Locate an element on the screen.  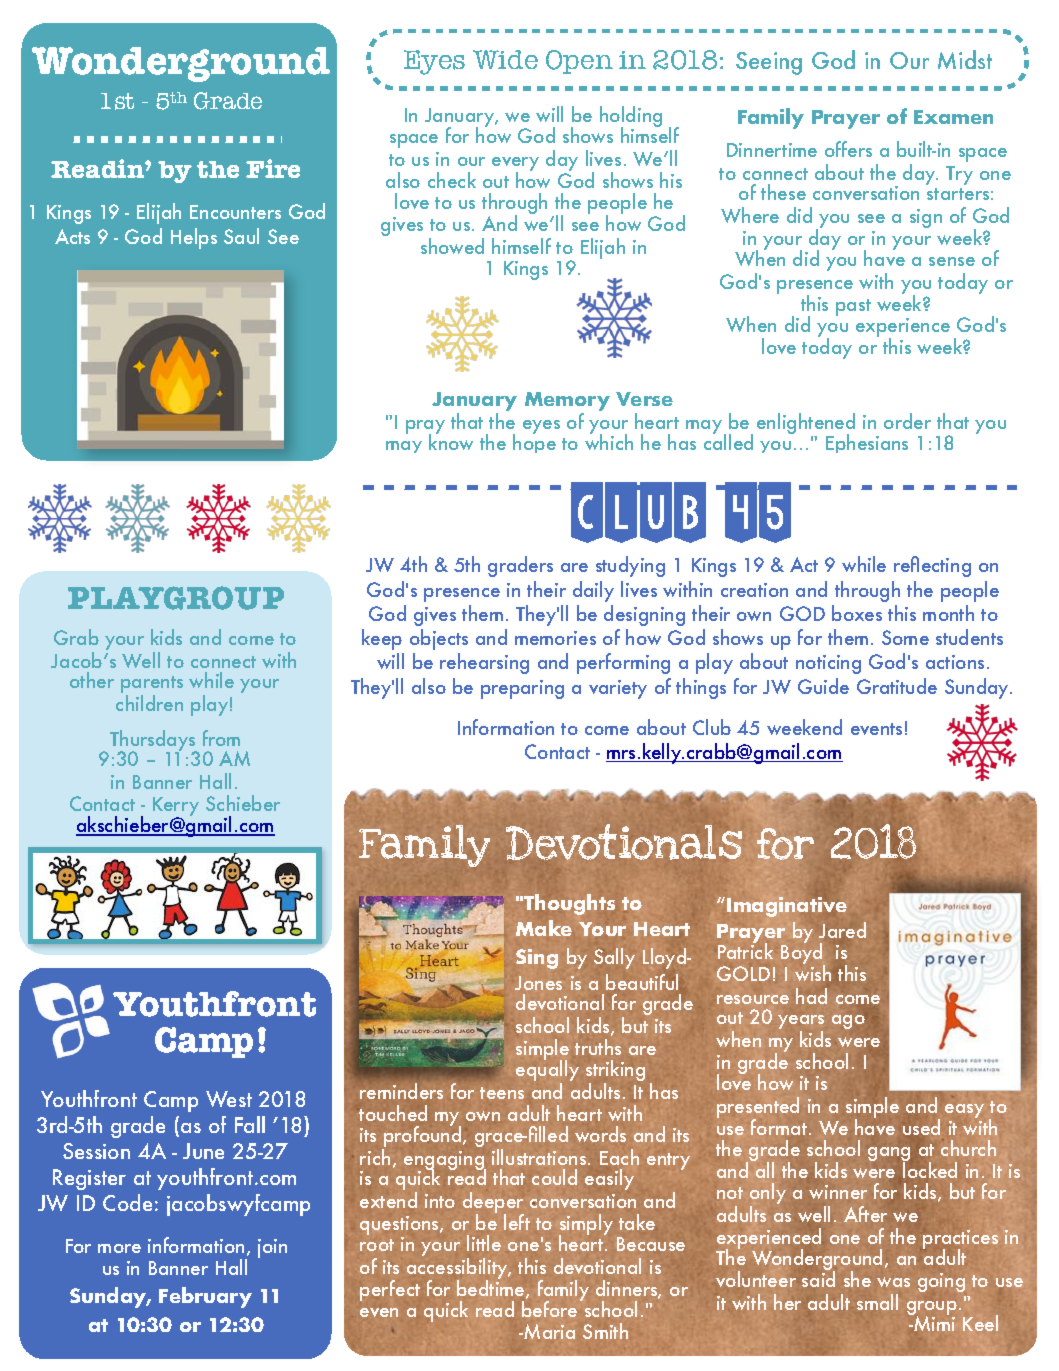
preparing is located at coordinates (522, 689).
